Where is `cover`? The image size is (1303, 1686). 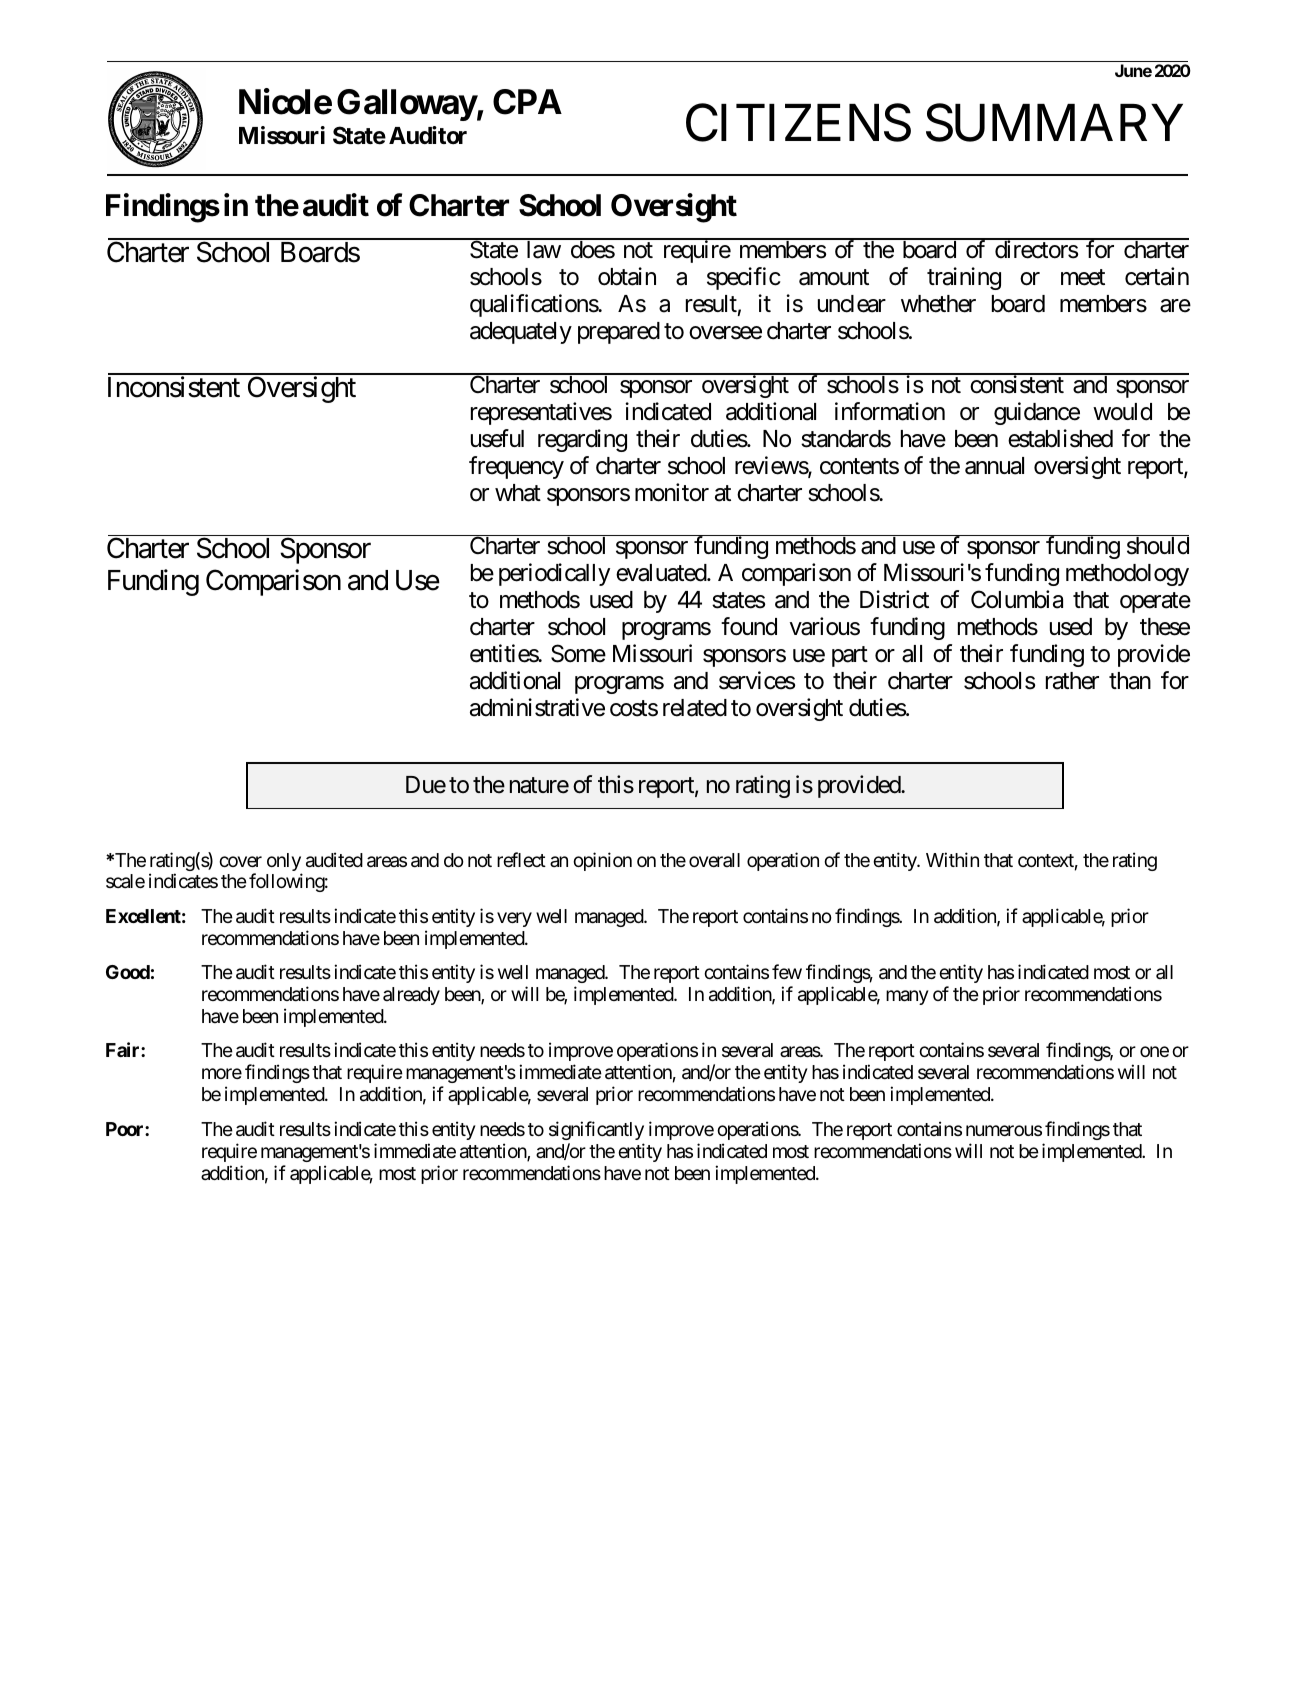 cover is located at coordinates (240, 861).
